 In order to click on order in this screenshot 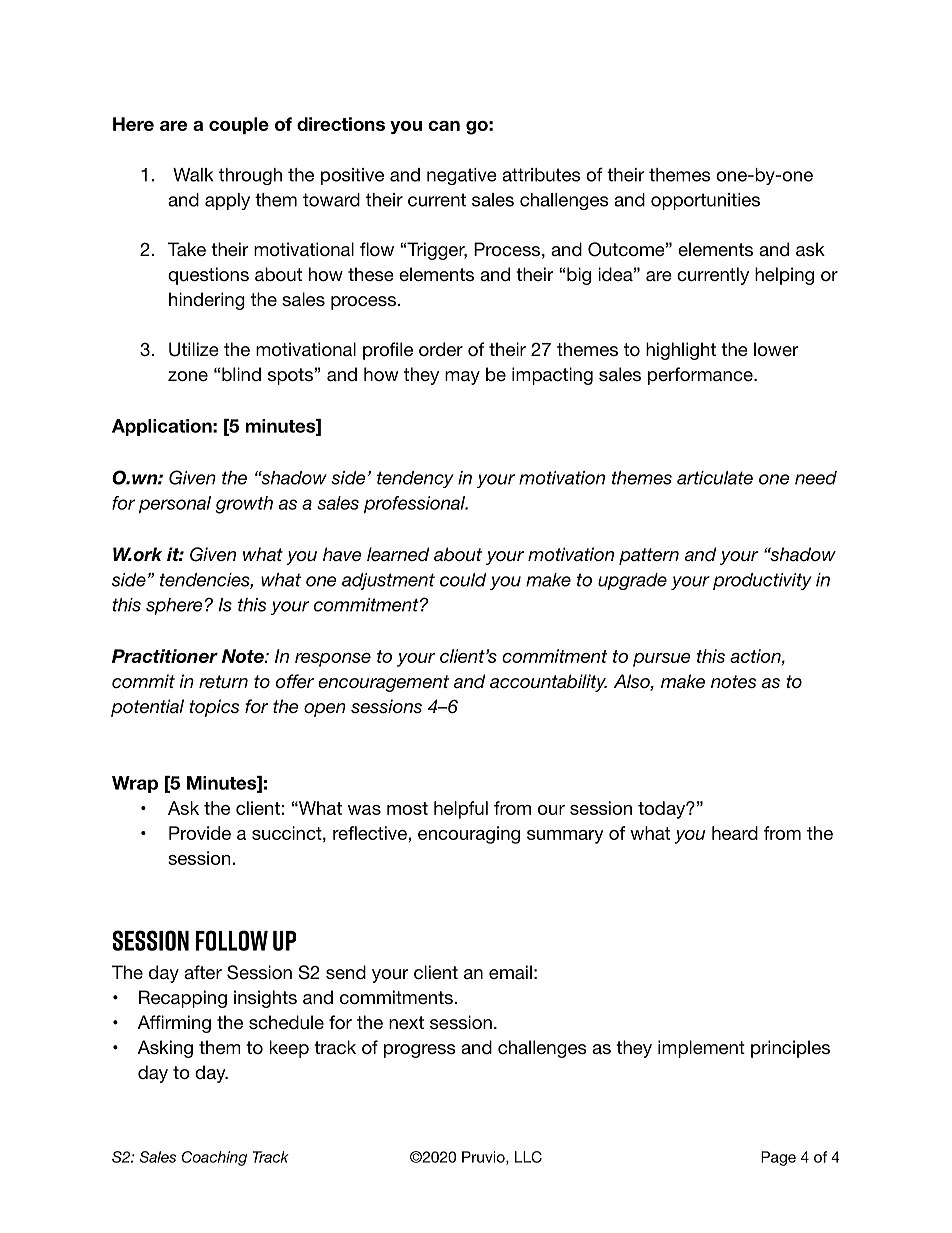, I will do `click(441, 349)`.
